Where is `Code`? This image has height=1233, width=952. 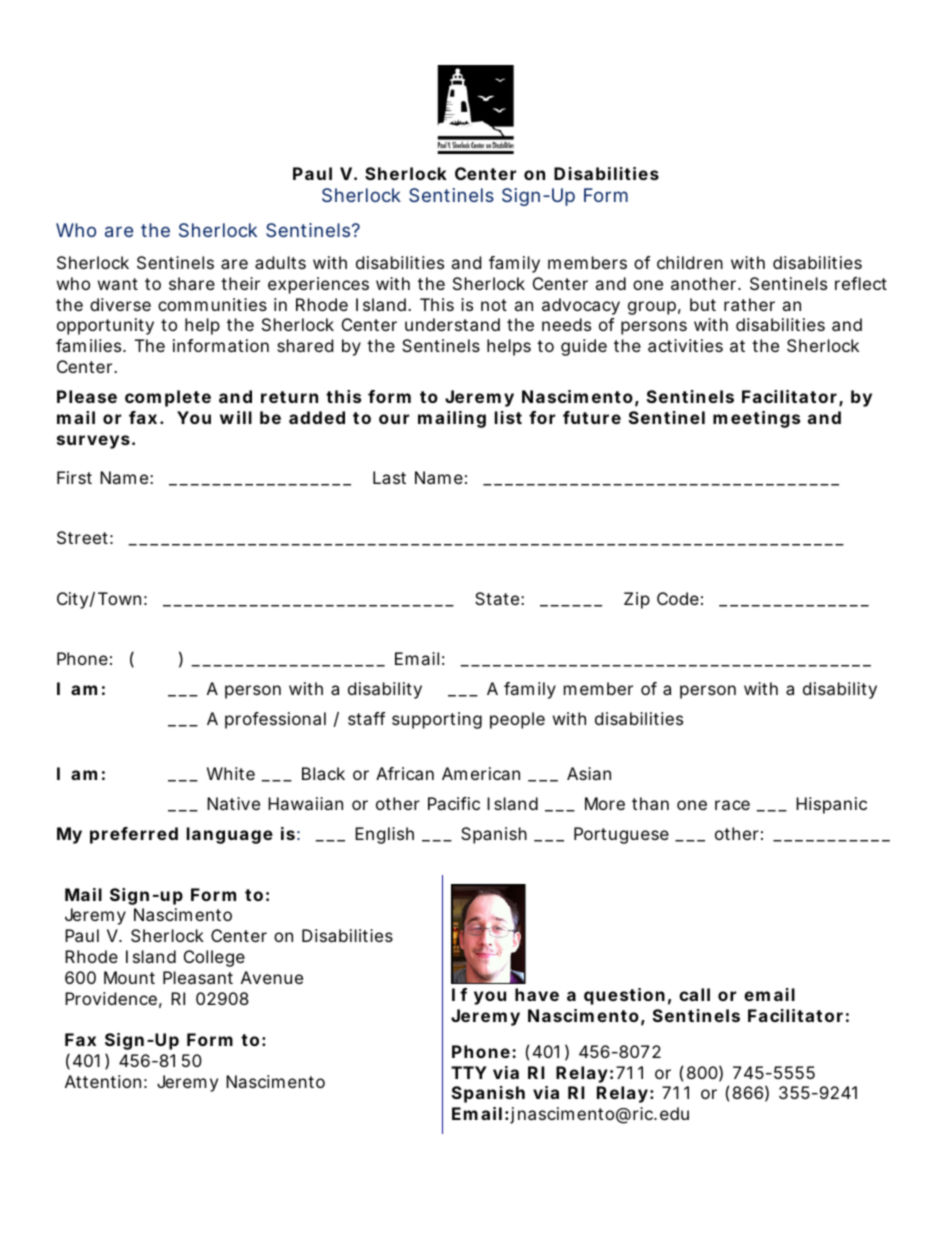
Code is located at coordinates (678, 598).
